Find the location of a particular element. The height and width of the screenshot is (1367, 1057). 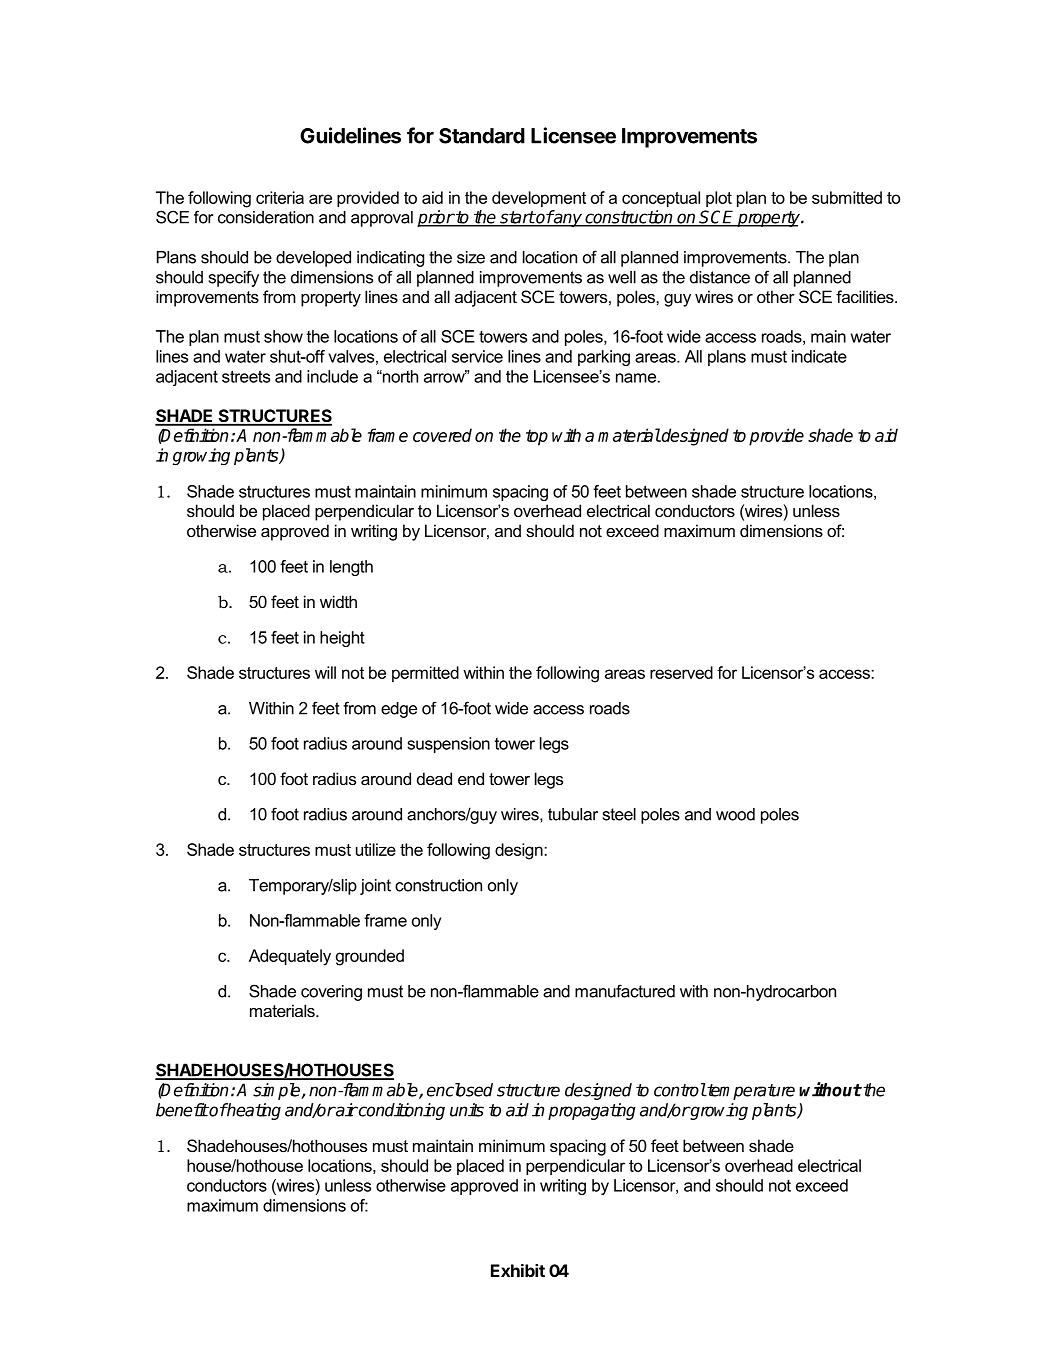

heating is located at coordinates (253, 1111).
